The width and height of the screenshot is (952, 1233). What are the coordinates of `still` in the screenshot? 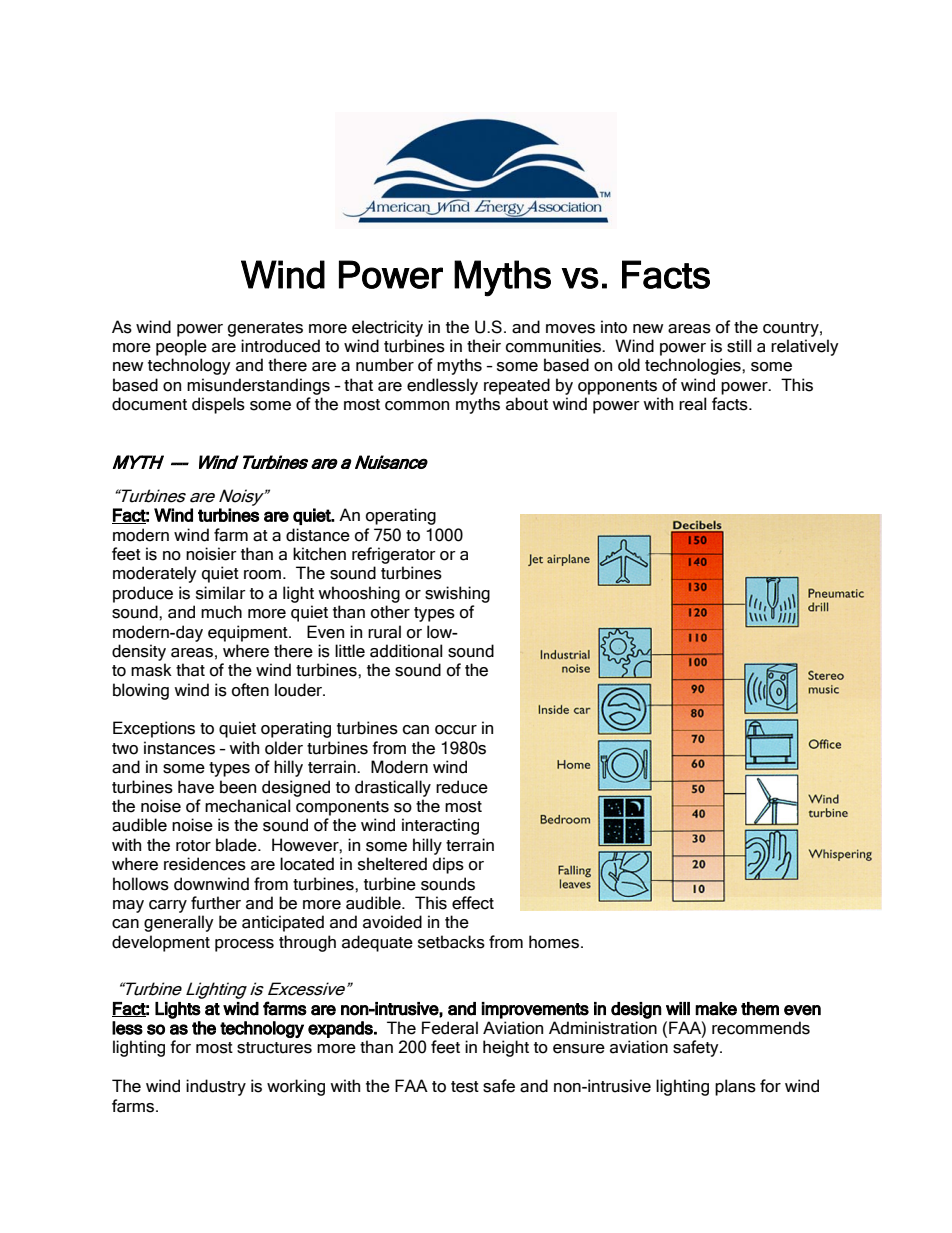 It's located at (739, 346).
